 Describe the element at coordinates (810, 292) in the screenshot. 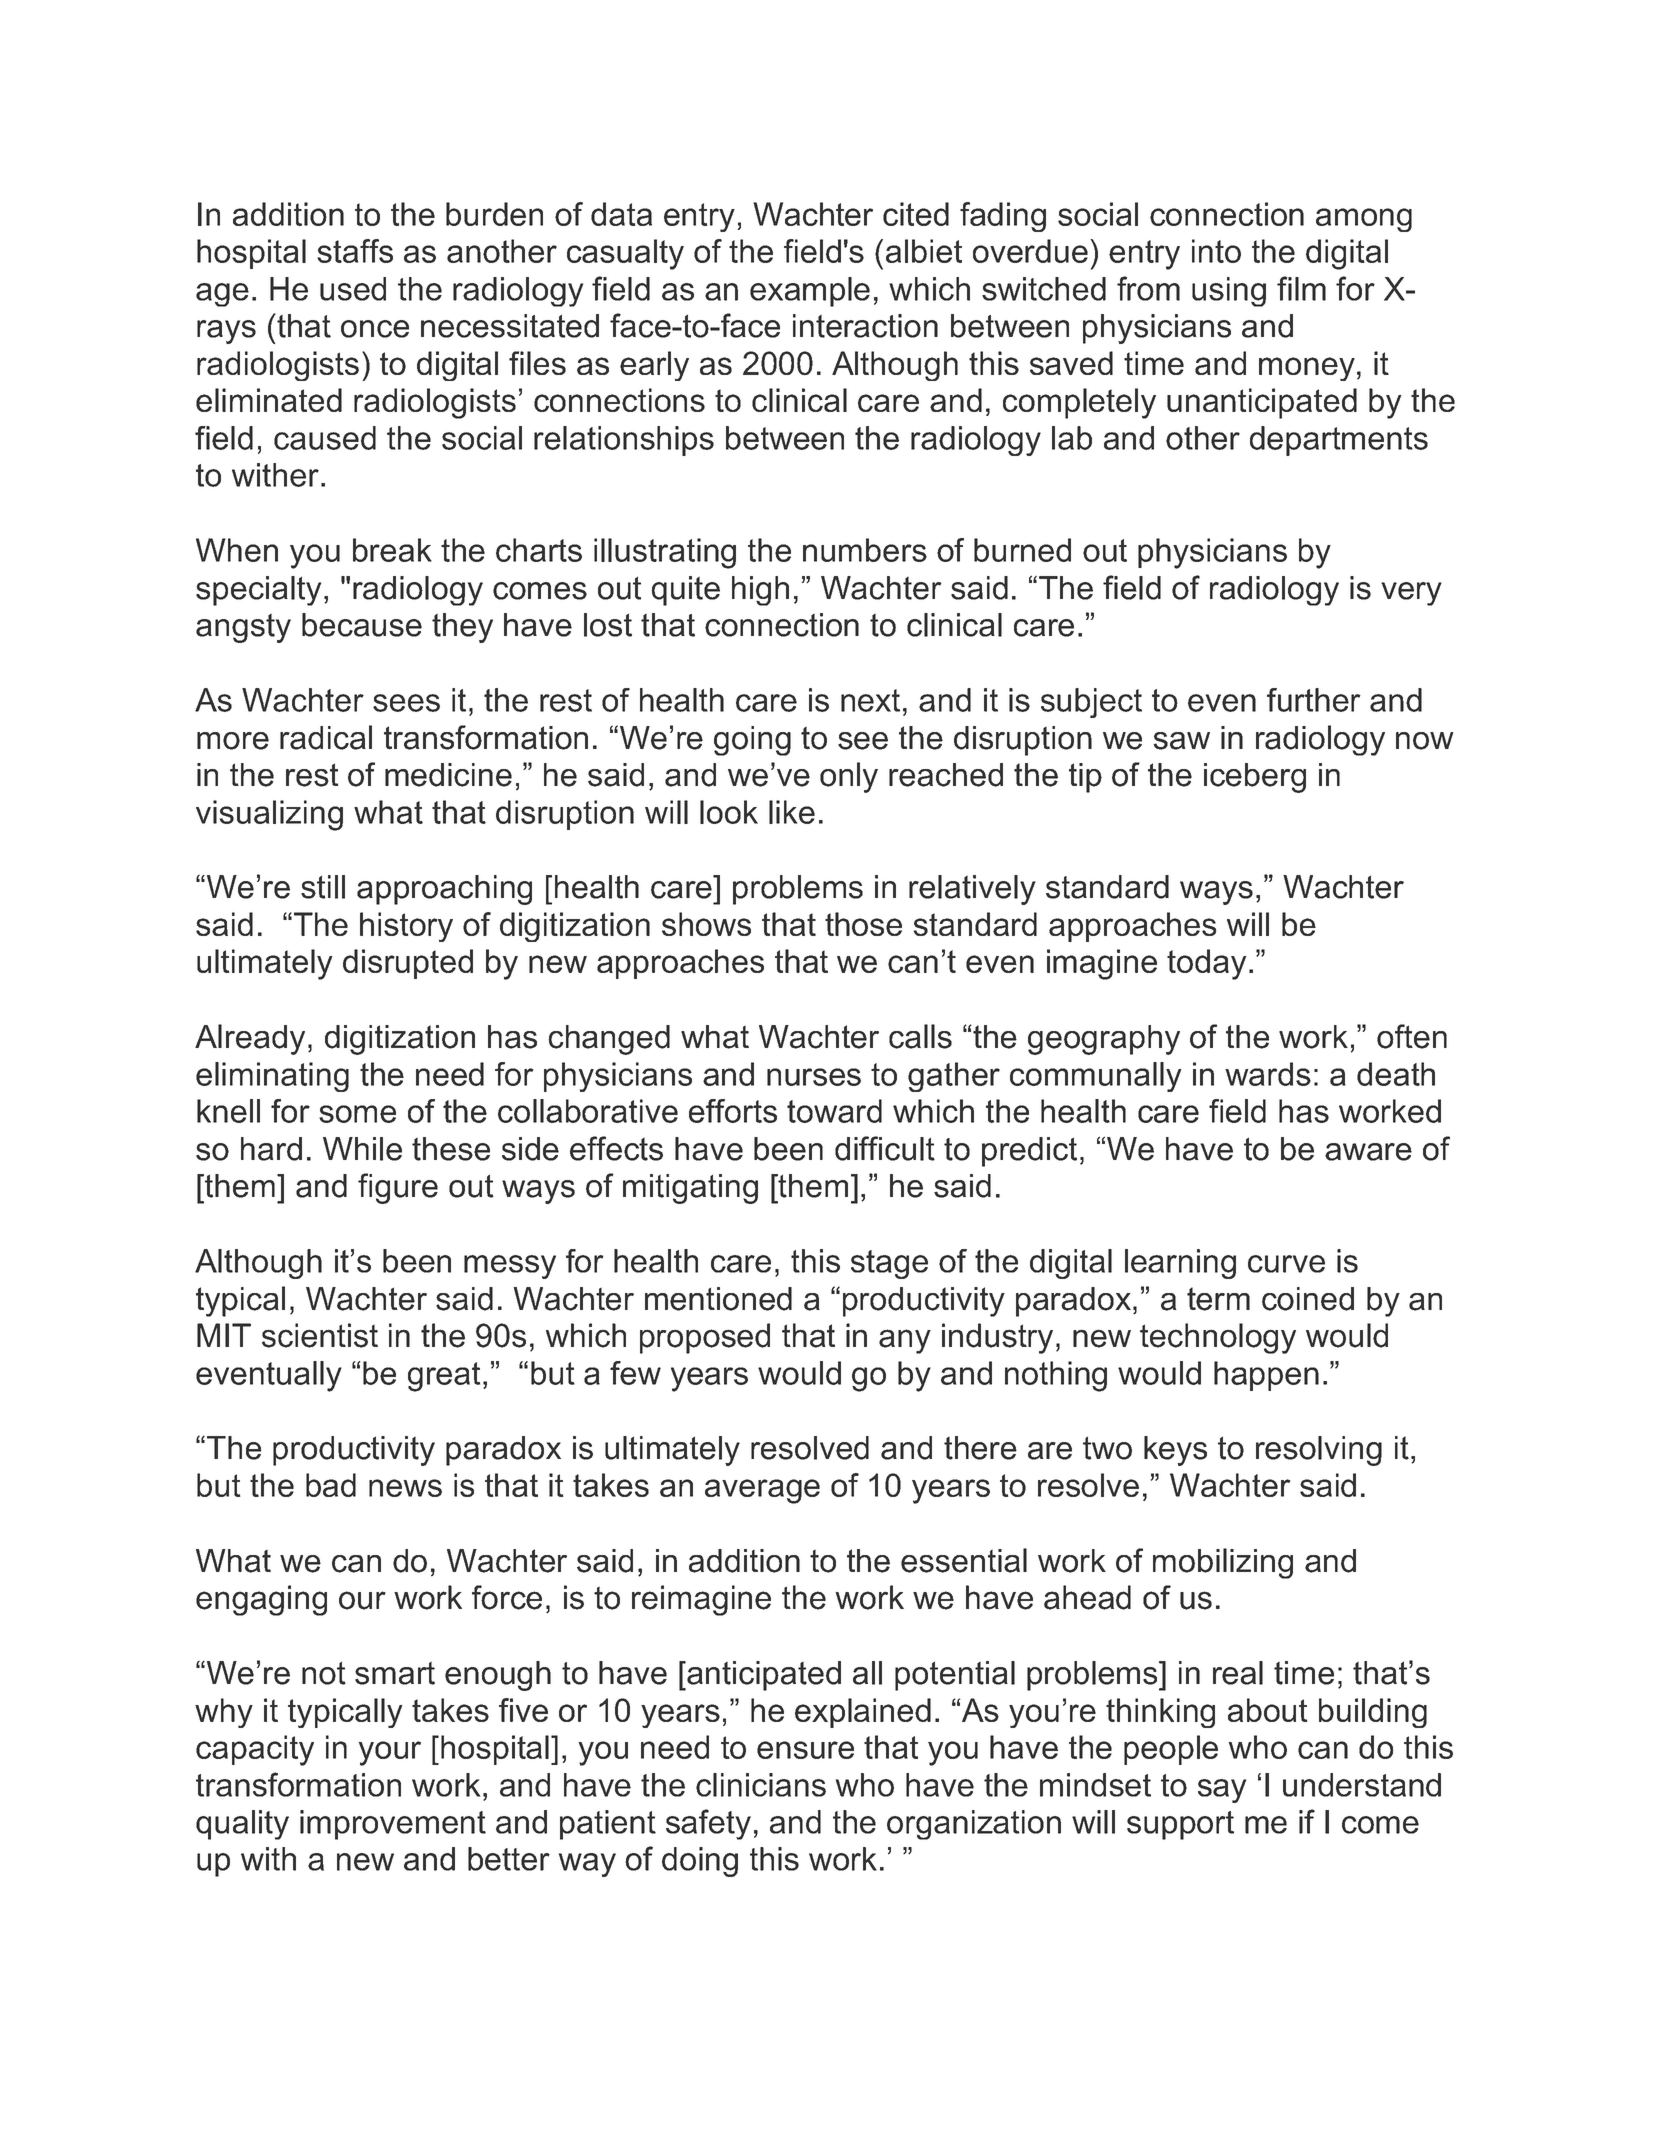

I see `example` at that location.
